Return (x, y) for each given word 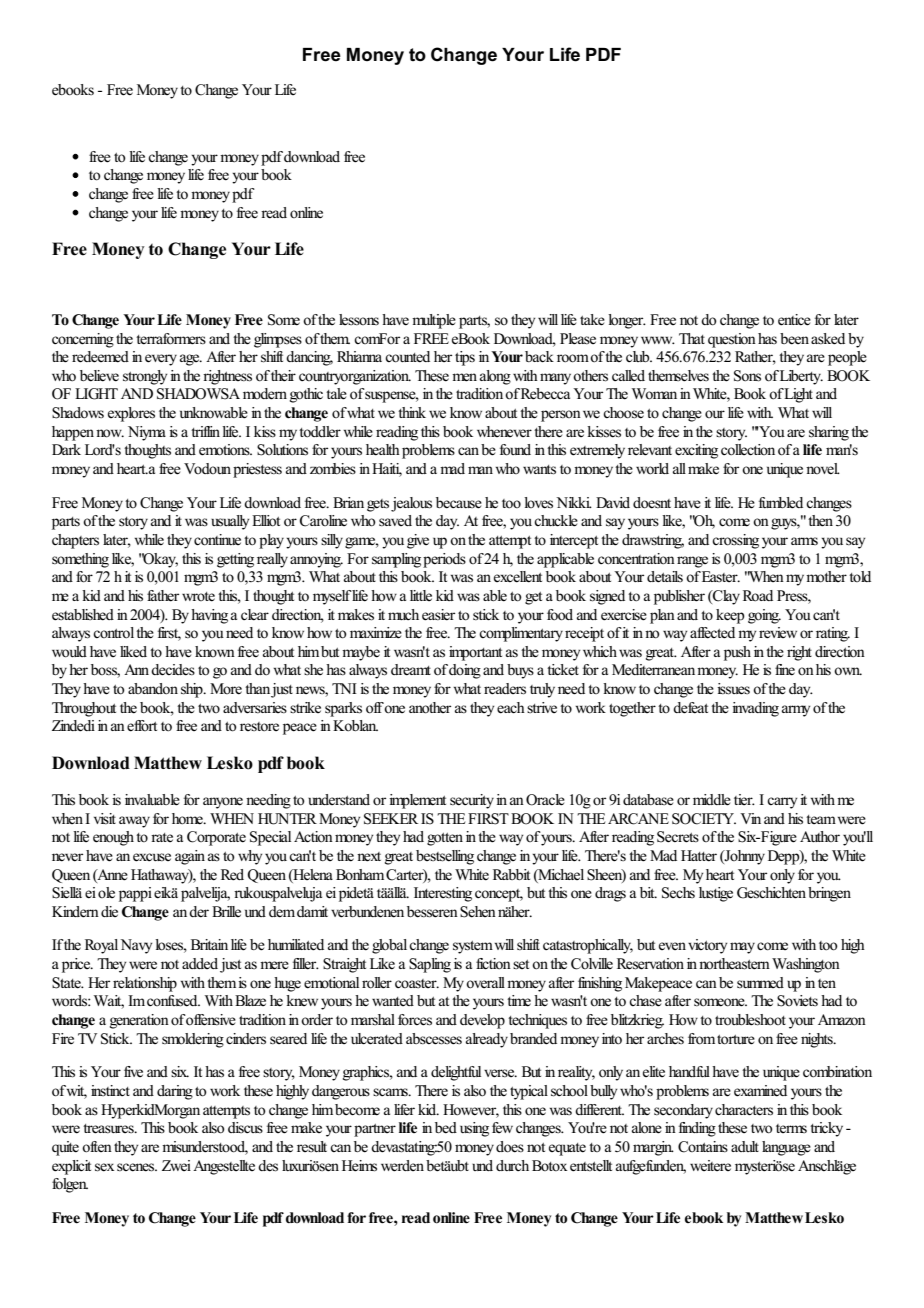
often (97, 1146)
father (163, 596)
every (161, 360)
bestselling (445, 857)
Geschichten (771, 893)
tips (465, 358)
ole (106, 892)
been (794, 339)
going (764, 616)
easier (438, 615)
